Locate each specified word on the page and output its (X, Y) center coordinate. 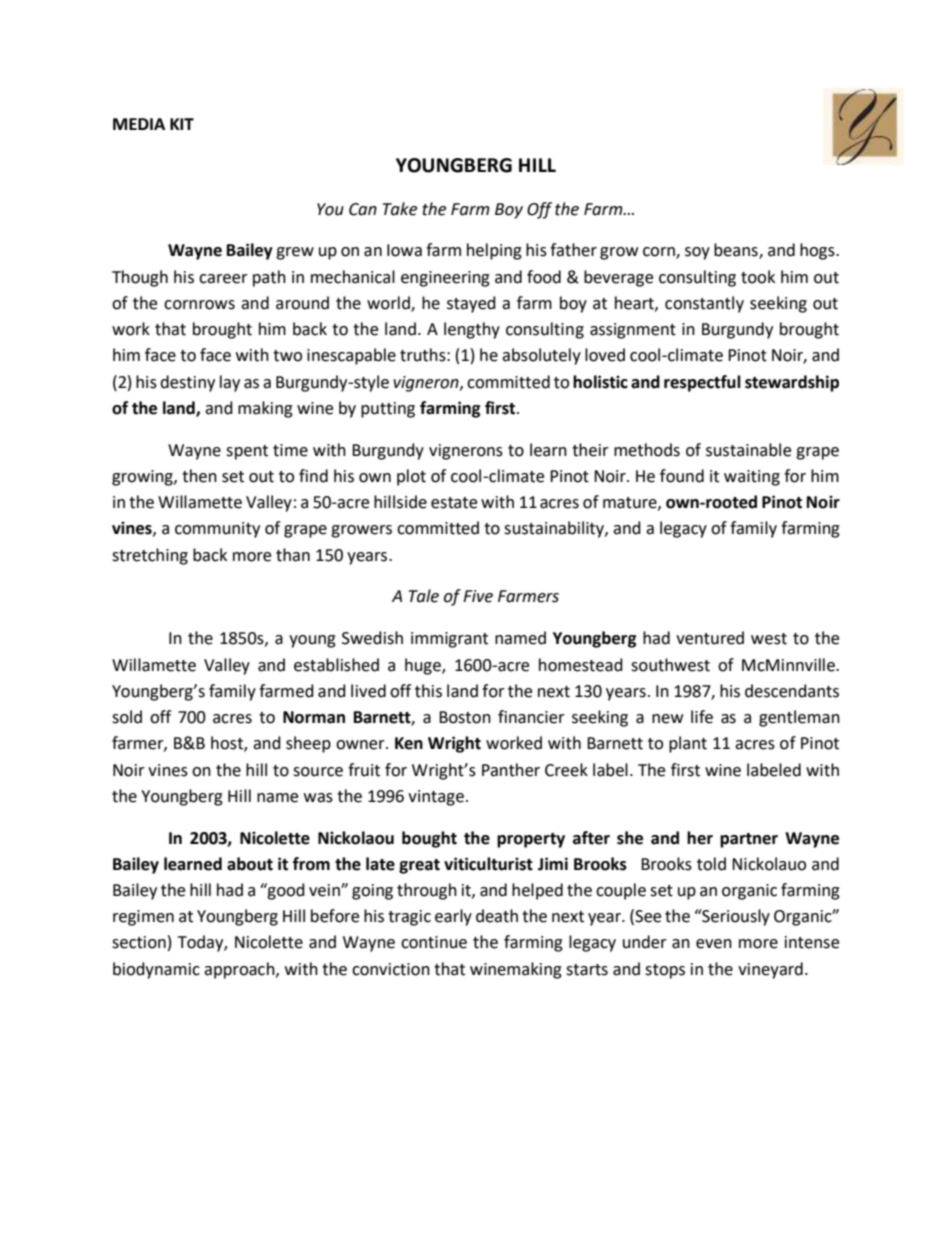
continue (434, 942)
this (428, 691)
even (714, 944)
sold (127, 717)
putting (388, 410)
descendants (792, 691)
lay (230, 383)
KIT (182, 124)
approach (240, 970)
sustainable (748, 450)
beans (737, 251)
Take (400, 209)
